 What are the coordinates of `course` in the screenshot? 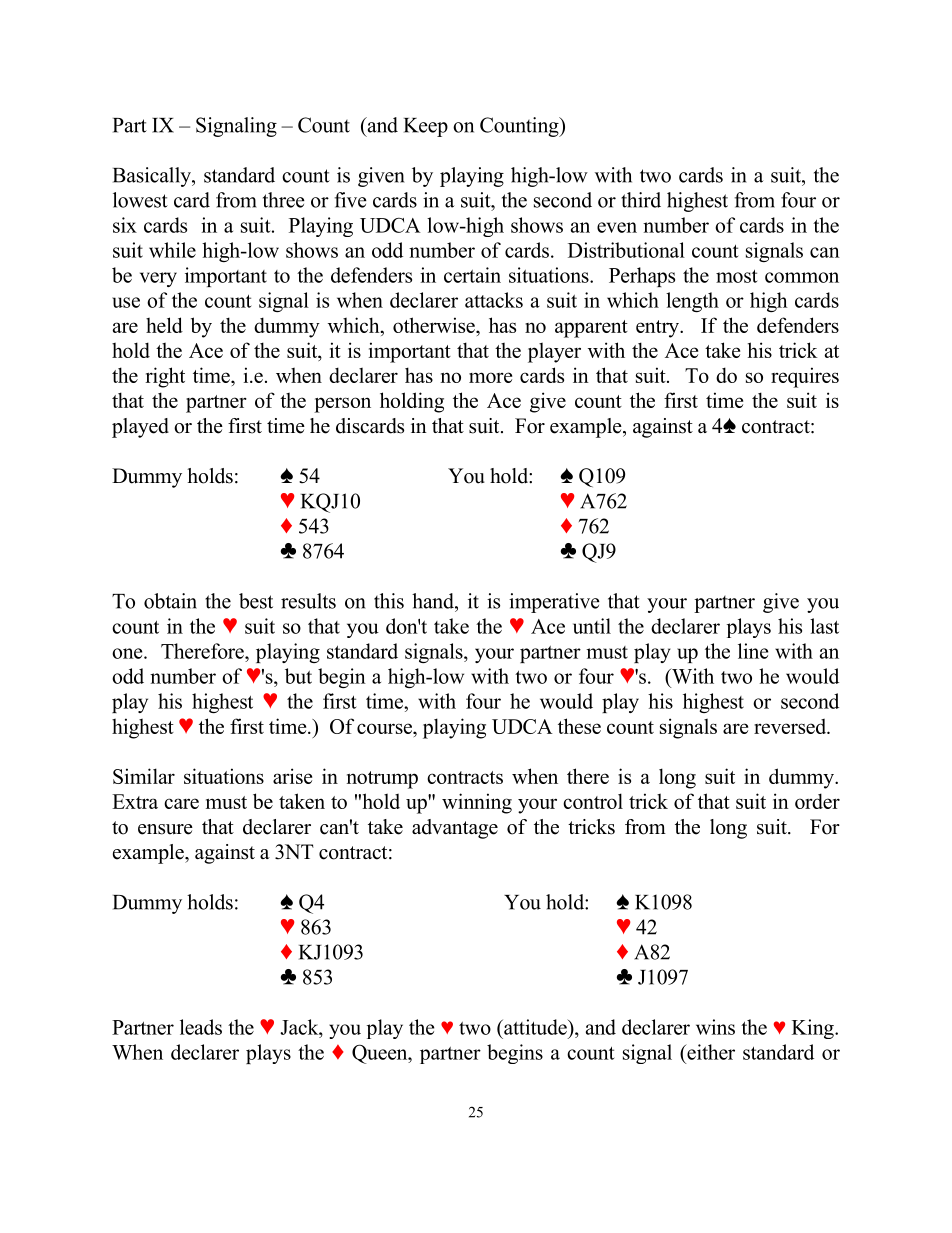 It's located at (385, 728).
